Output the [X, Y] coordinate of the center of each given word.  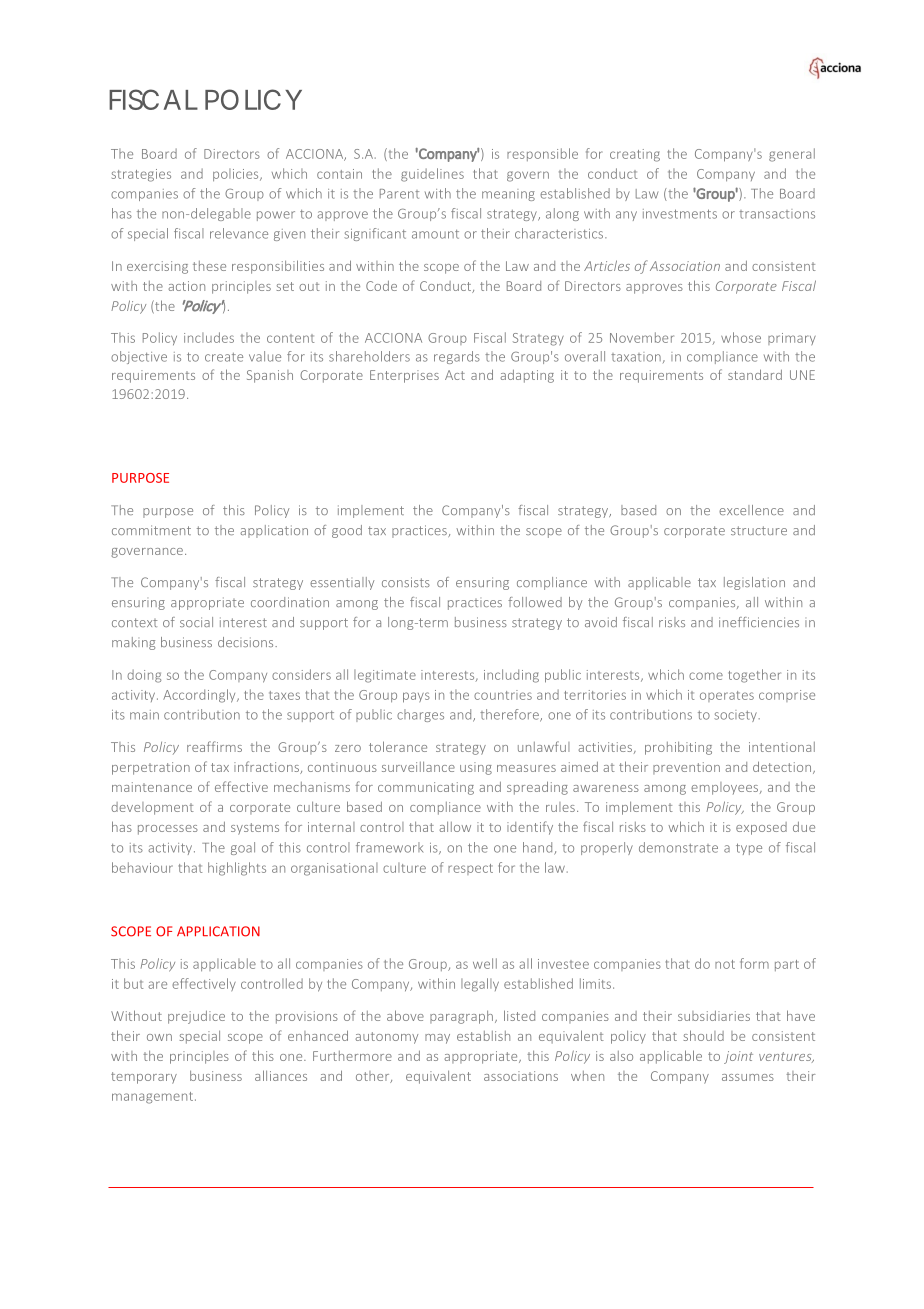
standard [755, 374]
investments [680, 214]
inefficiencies [759, 622]
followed [535, 602]
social [196, 622]
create [224, 357]
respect [470, 869]
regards [457, 357]
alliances [281, 1075]
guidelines [432, 175]
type [749, 849]
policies [237, 175]
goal [243, 848]
